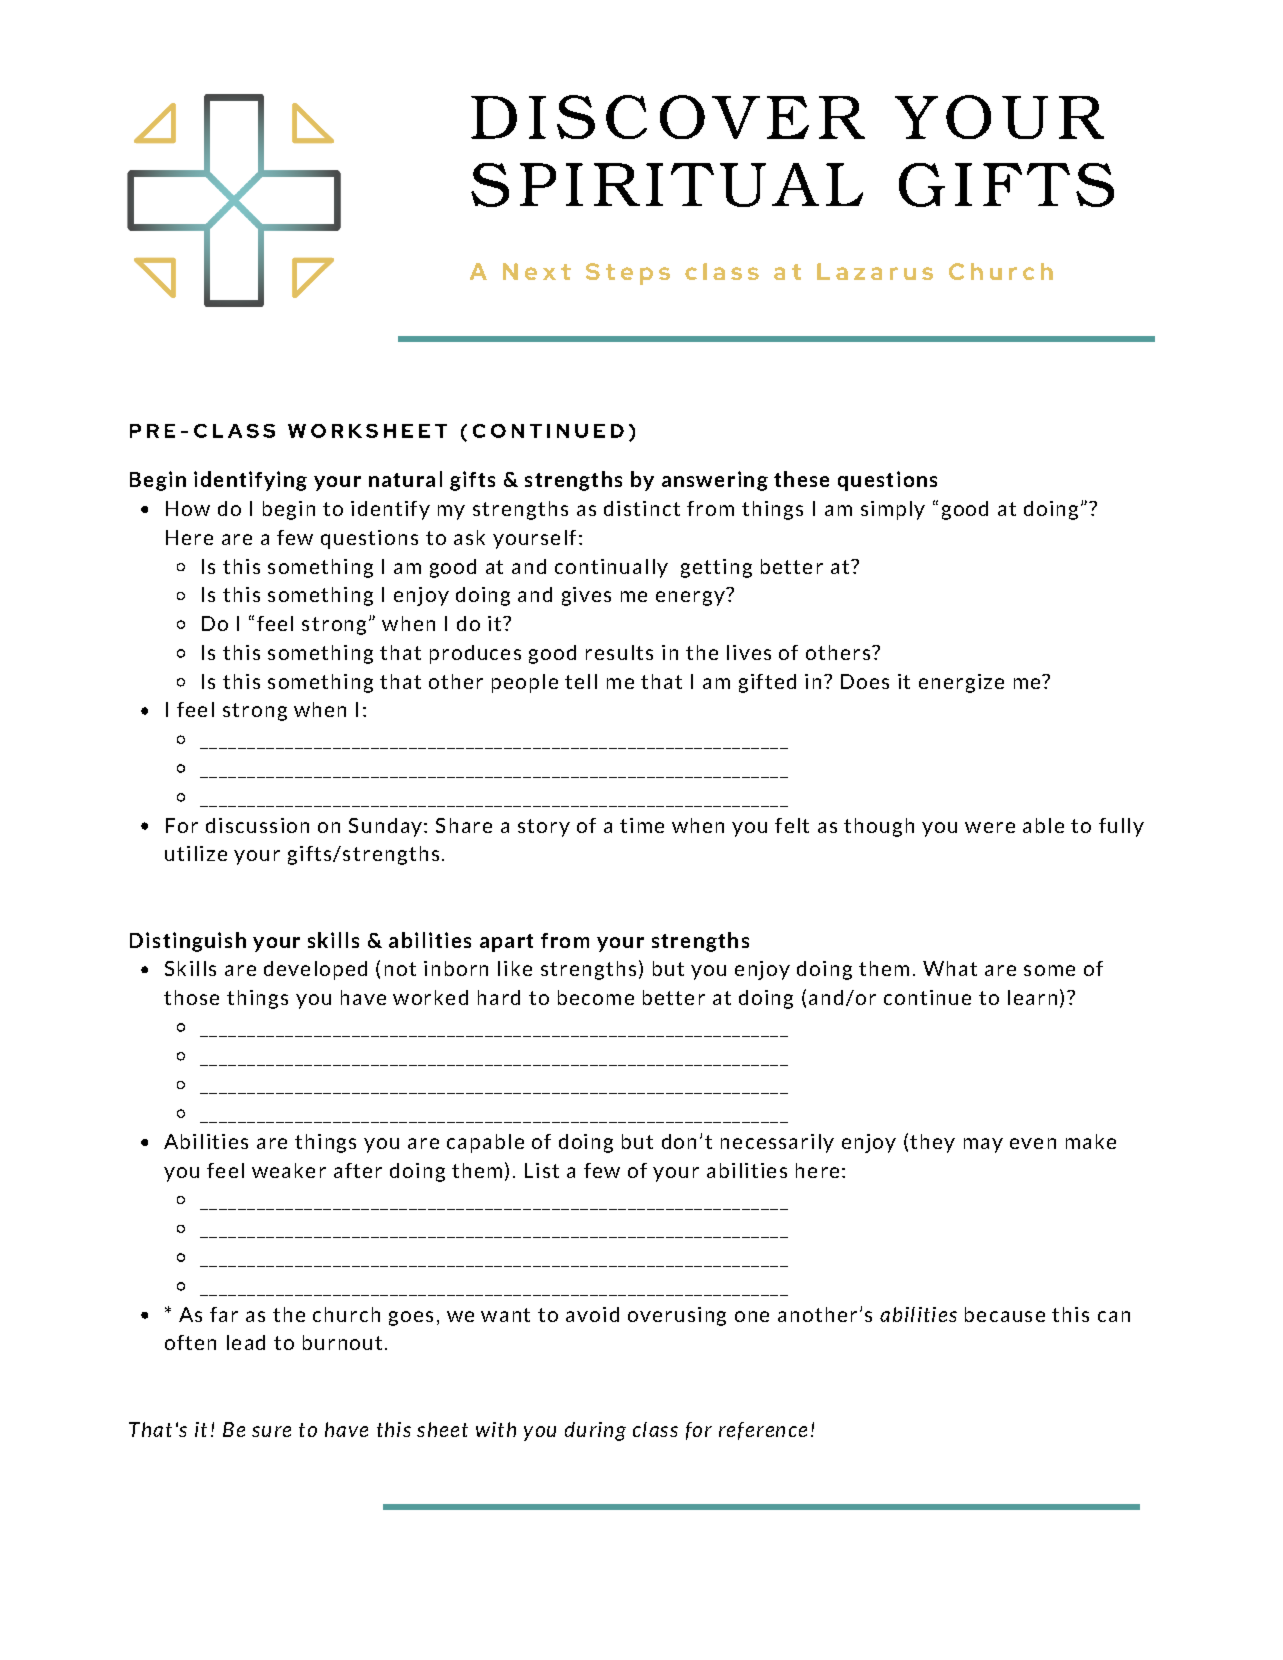  I want to click on these, so click(801, 479).
